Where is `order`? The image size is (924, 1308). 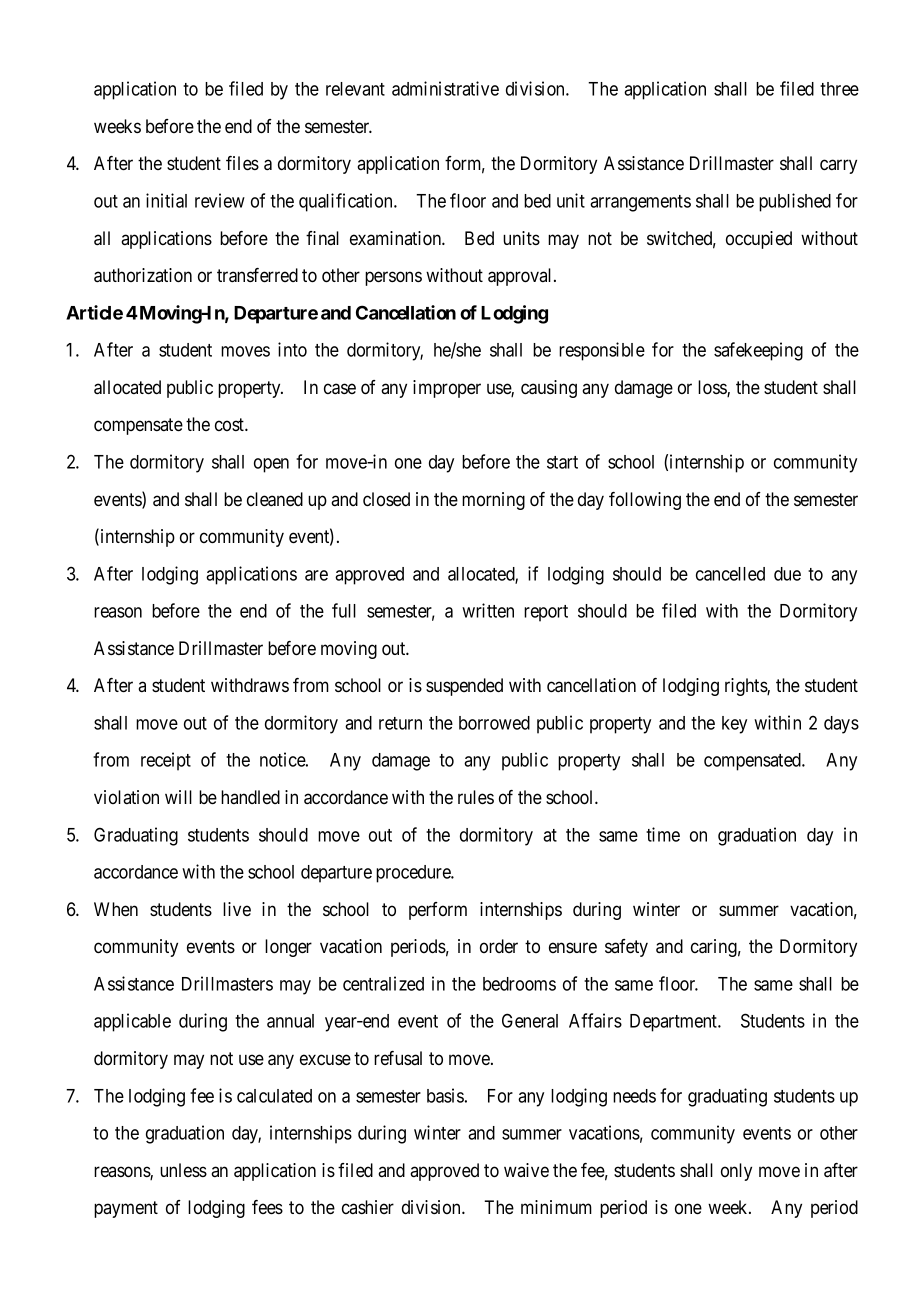
order is located at coordinates (499, 946).
